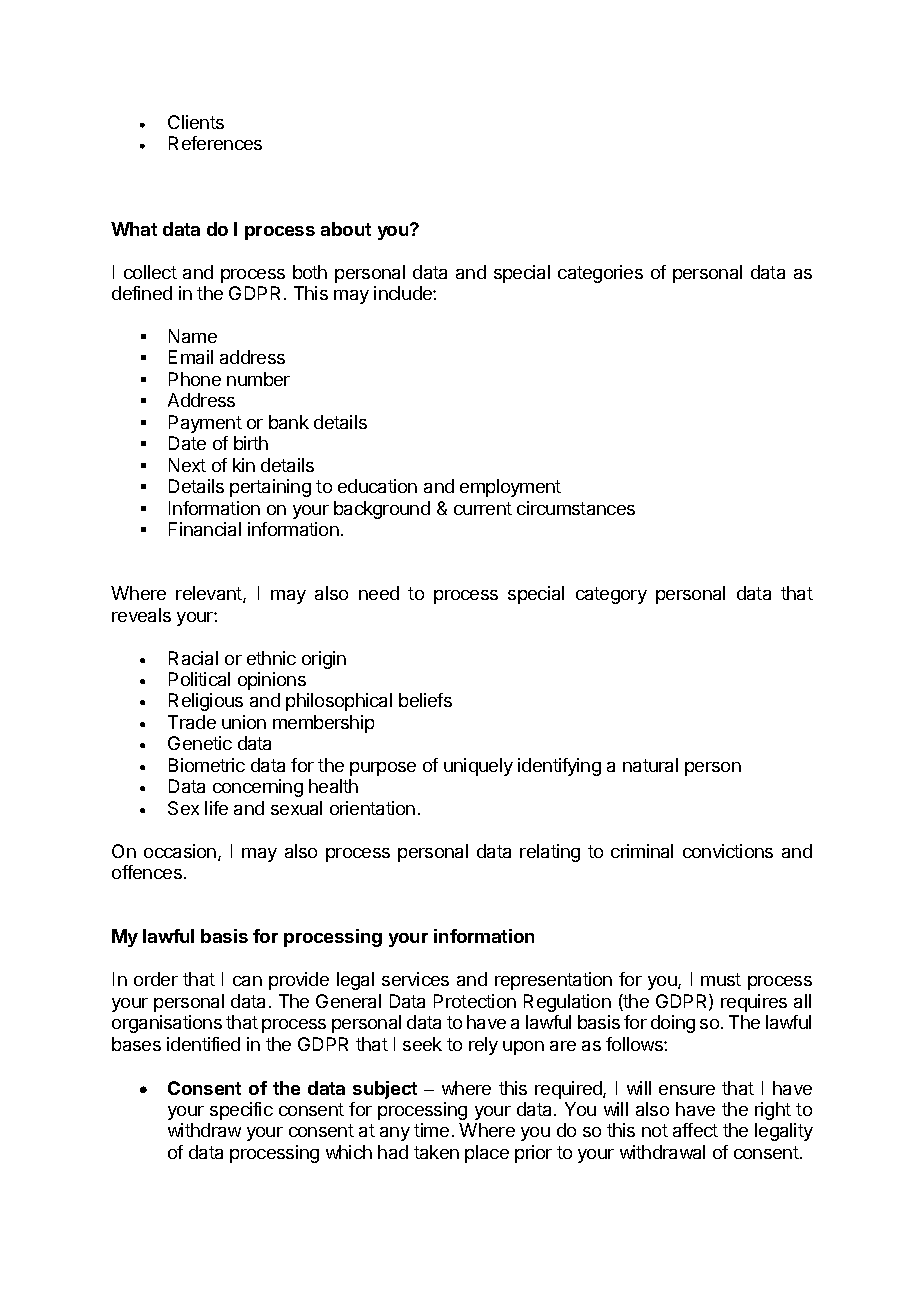  Describe the element at coordinates (241, 1111) in the page. I see `specific` at that location.
